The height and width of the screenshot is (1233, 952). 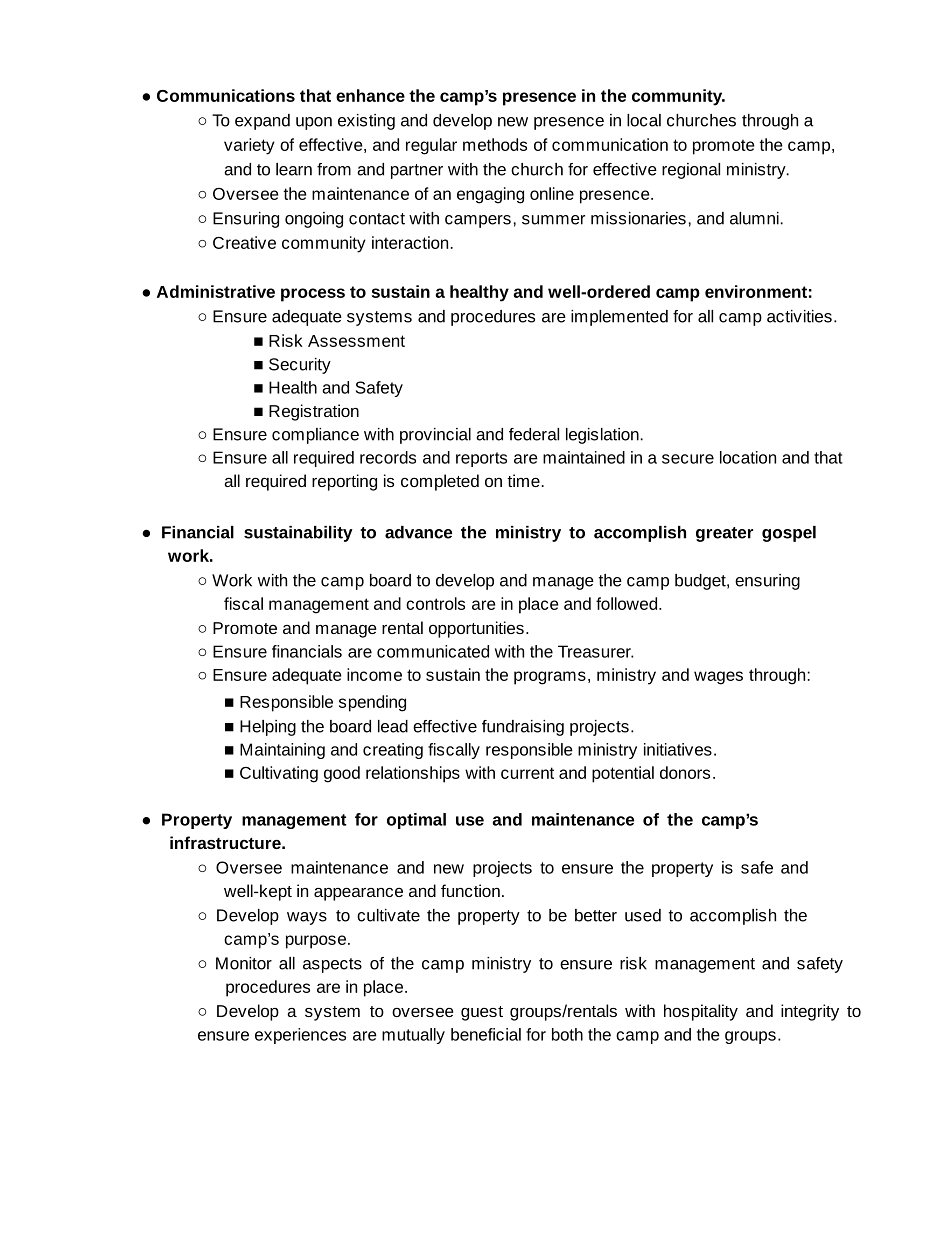 I want to click on guest, so click(x=482, y=1013).
